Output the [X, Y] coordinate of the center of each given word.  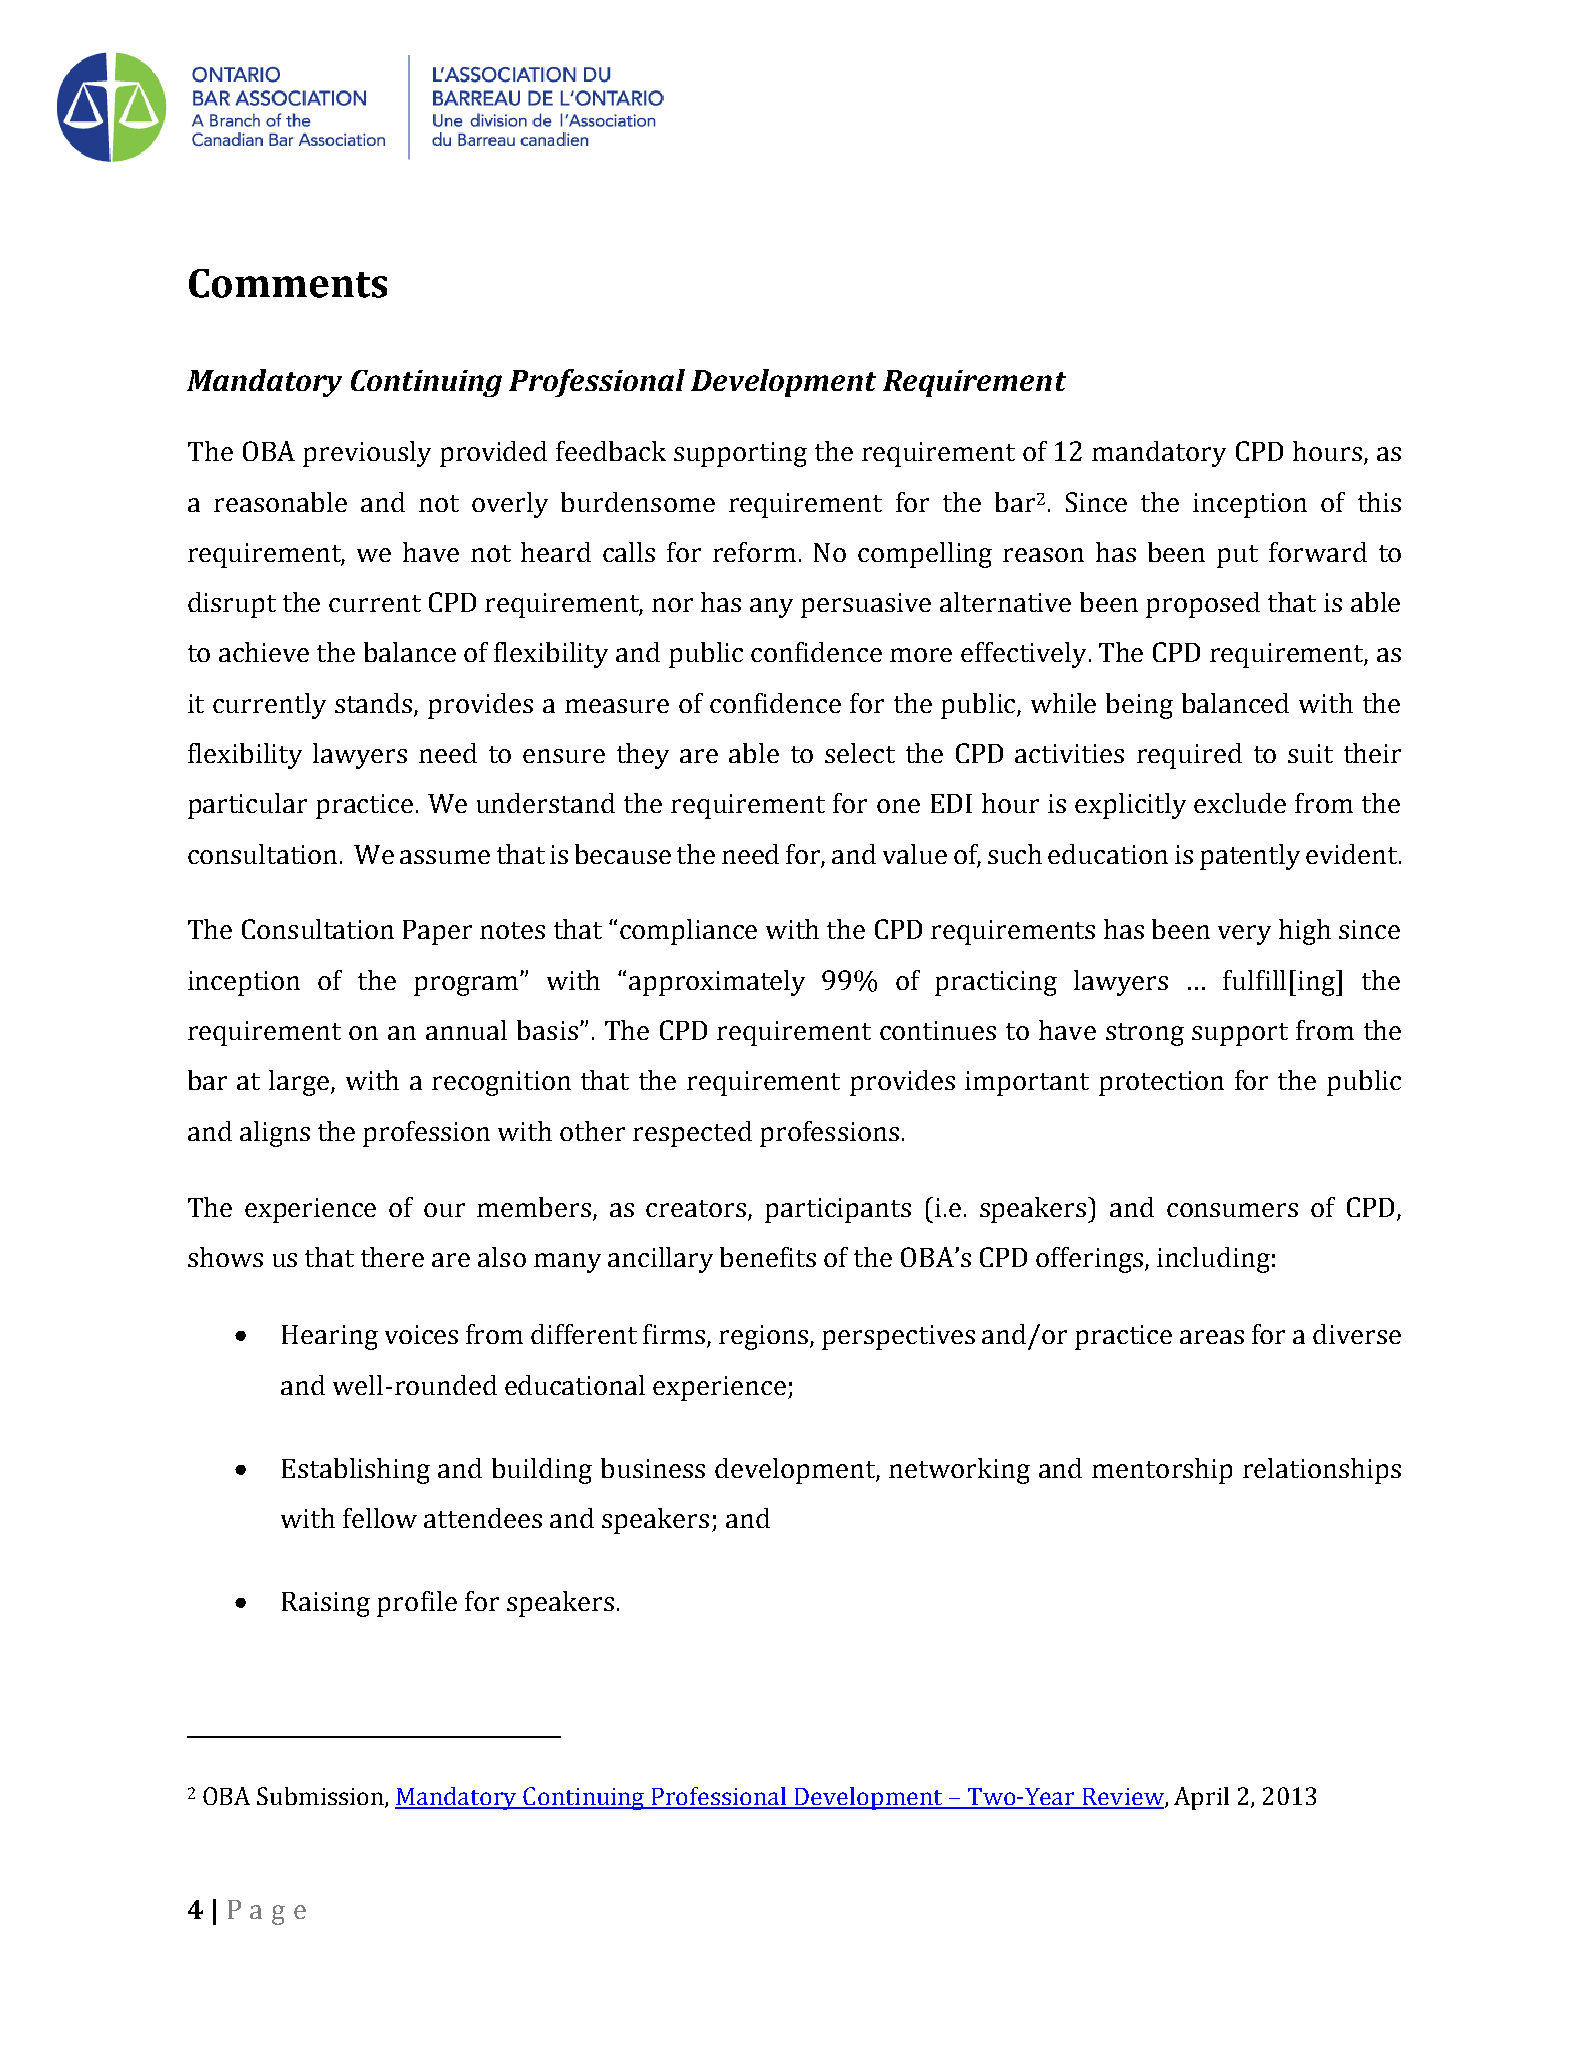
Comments [288, 283]
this [1379, 502]
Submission [321, 1797]
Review [1123, 1798]
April [1201, 1798]
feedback [611, 451]
